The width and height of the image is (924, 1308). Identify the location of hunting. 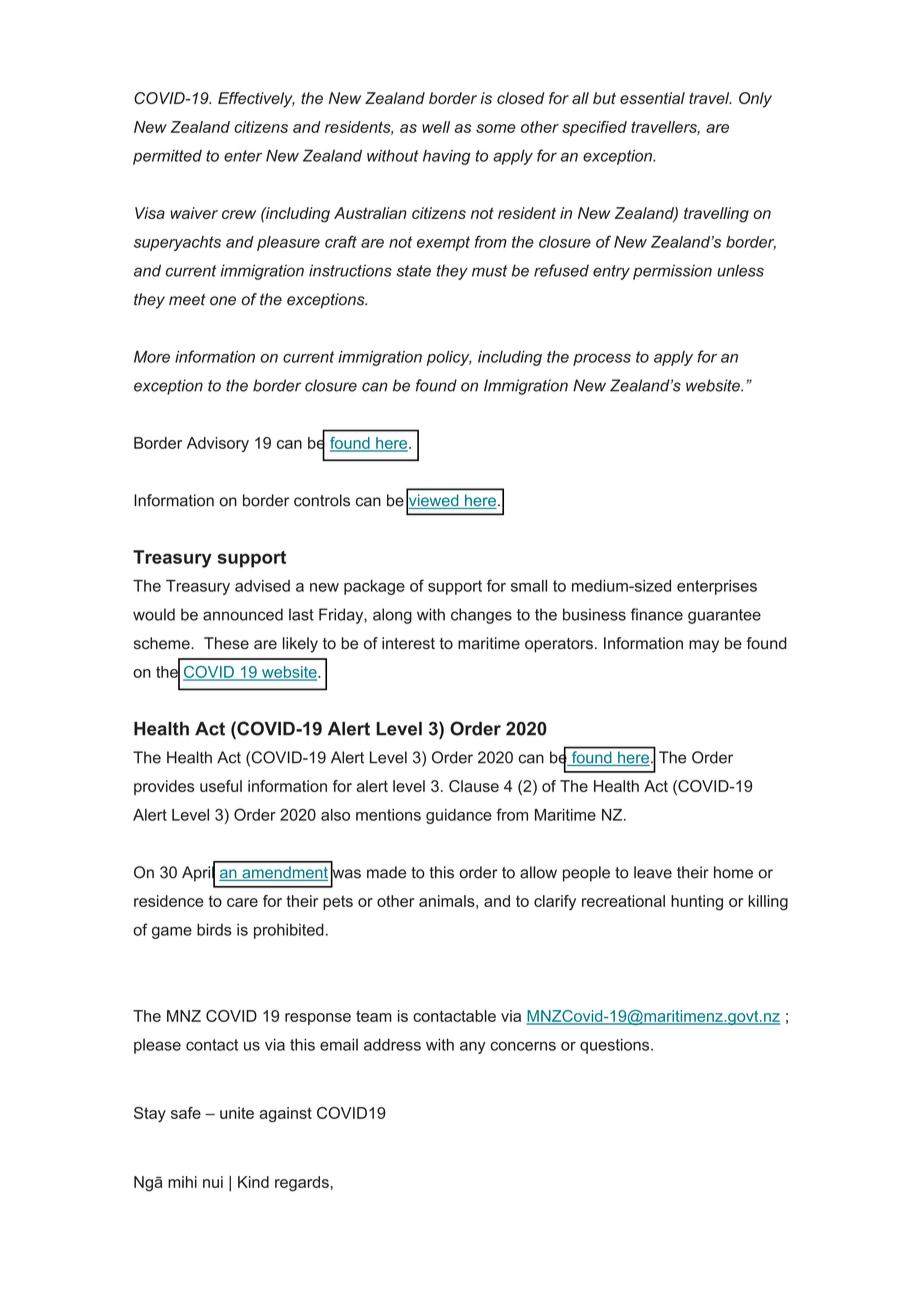
(697, 903).
